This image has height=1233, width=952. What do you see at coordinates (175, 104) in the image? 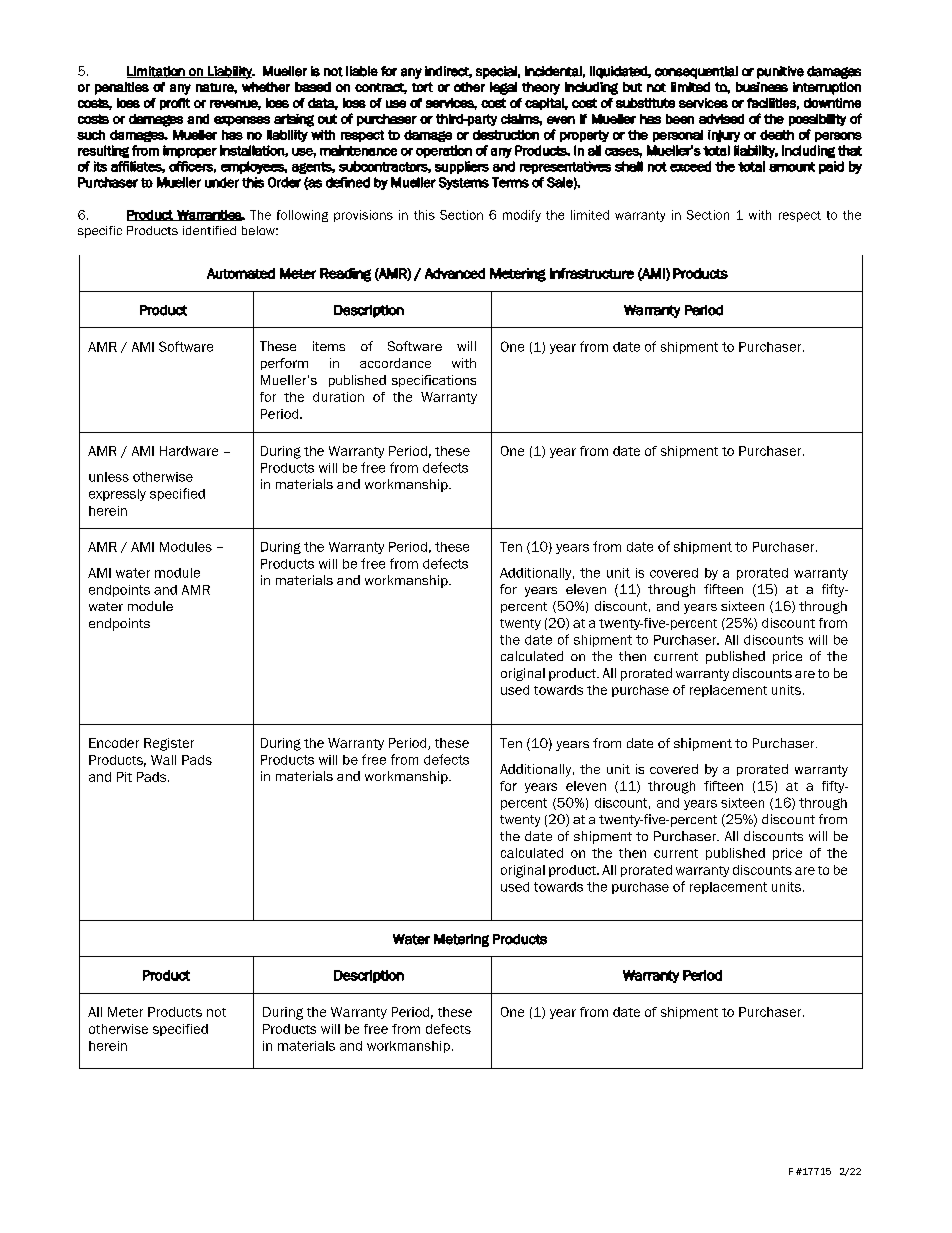
I see `profit` at bounding box center [175, 104].
